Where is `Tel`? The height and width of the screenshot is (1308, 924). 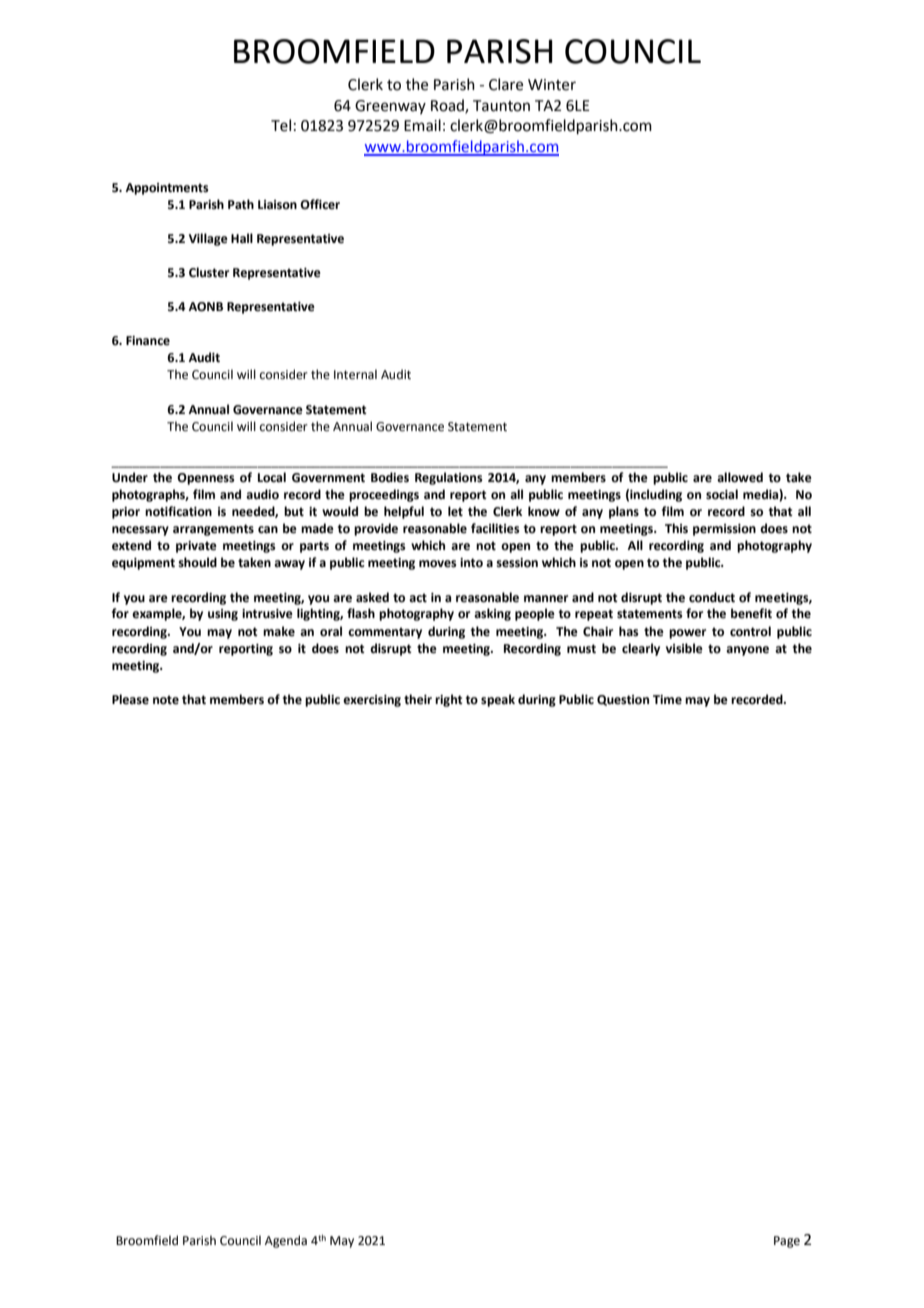 Tel is located at coordinates (281, 125).
